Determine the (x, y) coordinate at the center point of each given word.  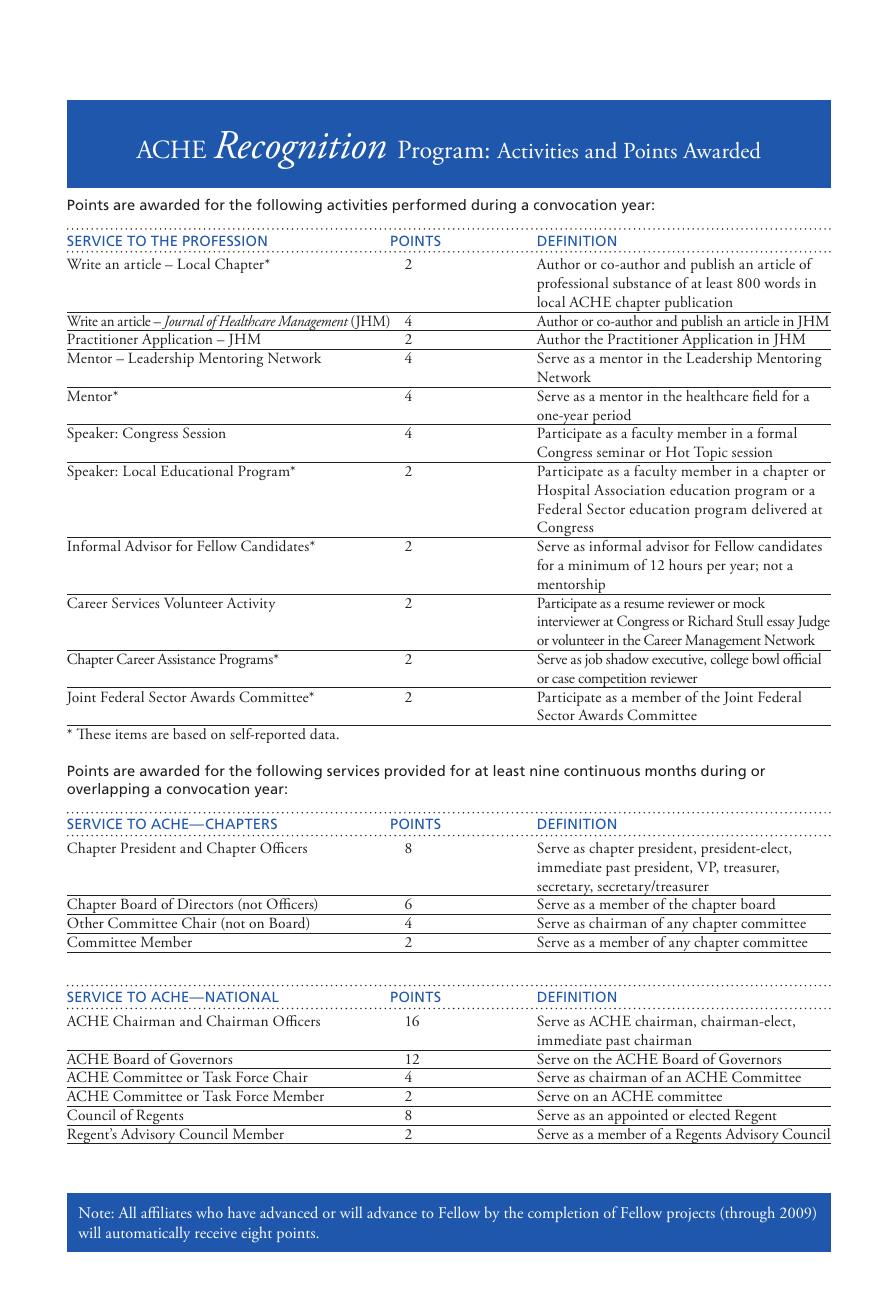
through (749, 1214)
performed (429, 206)
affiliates (166, 1212)
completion (563, 1214)
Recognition (300, 150)
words (782, 282)
